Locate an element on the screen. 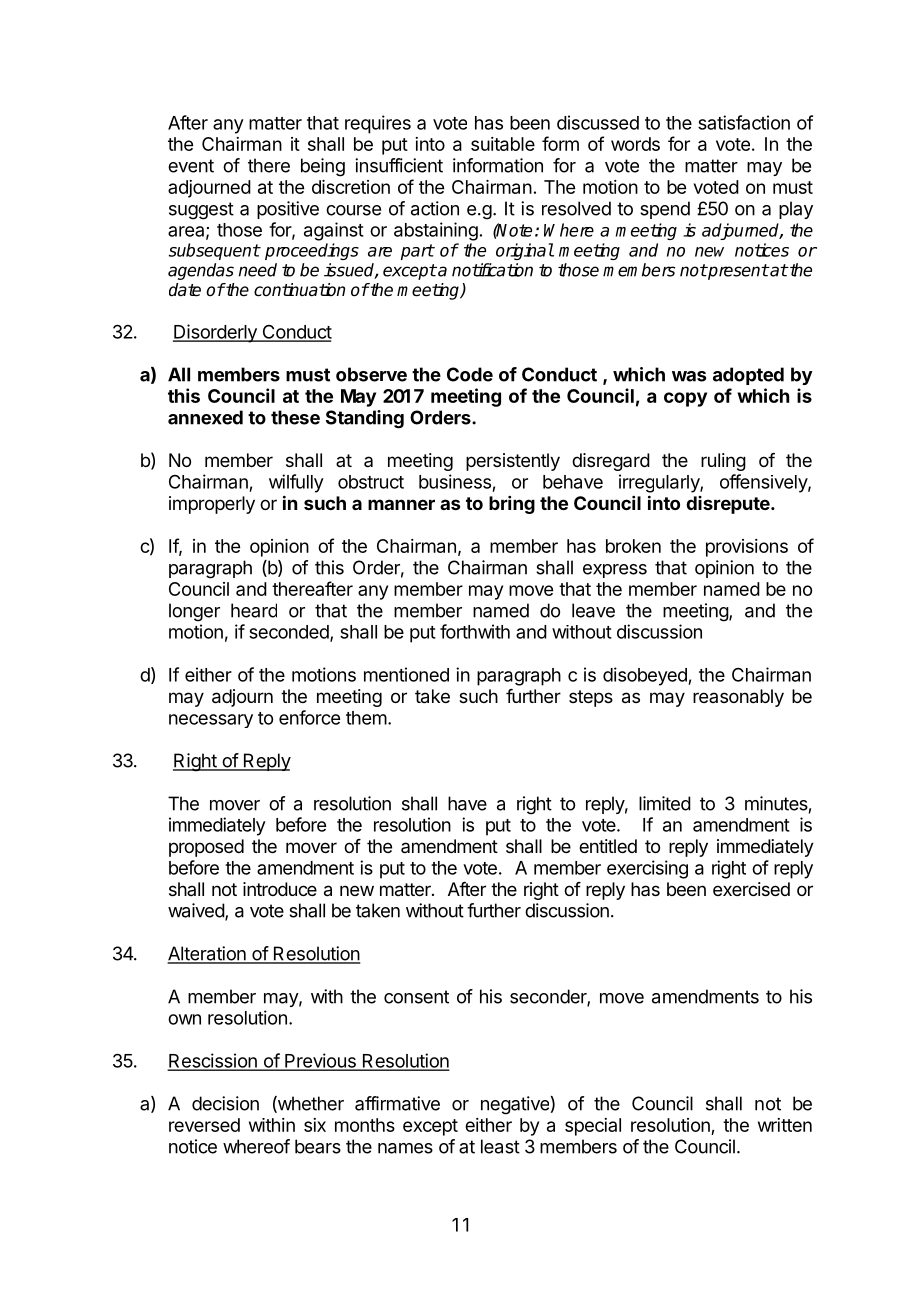 This screenshot has height=1308, width=924. decision is located at coordinates (225, 1103).
